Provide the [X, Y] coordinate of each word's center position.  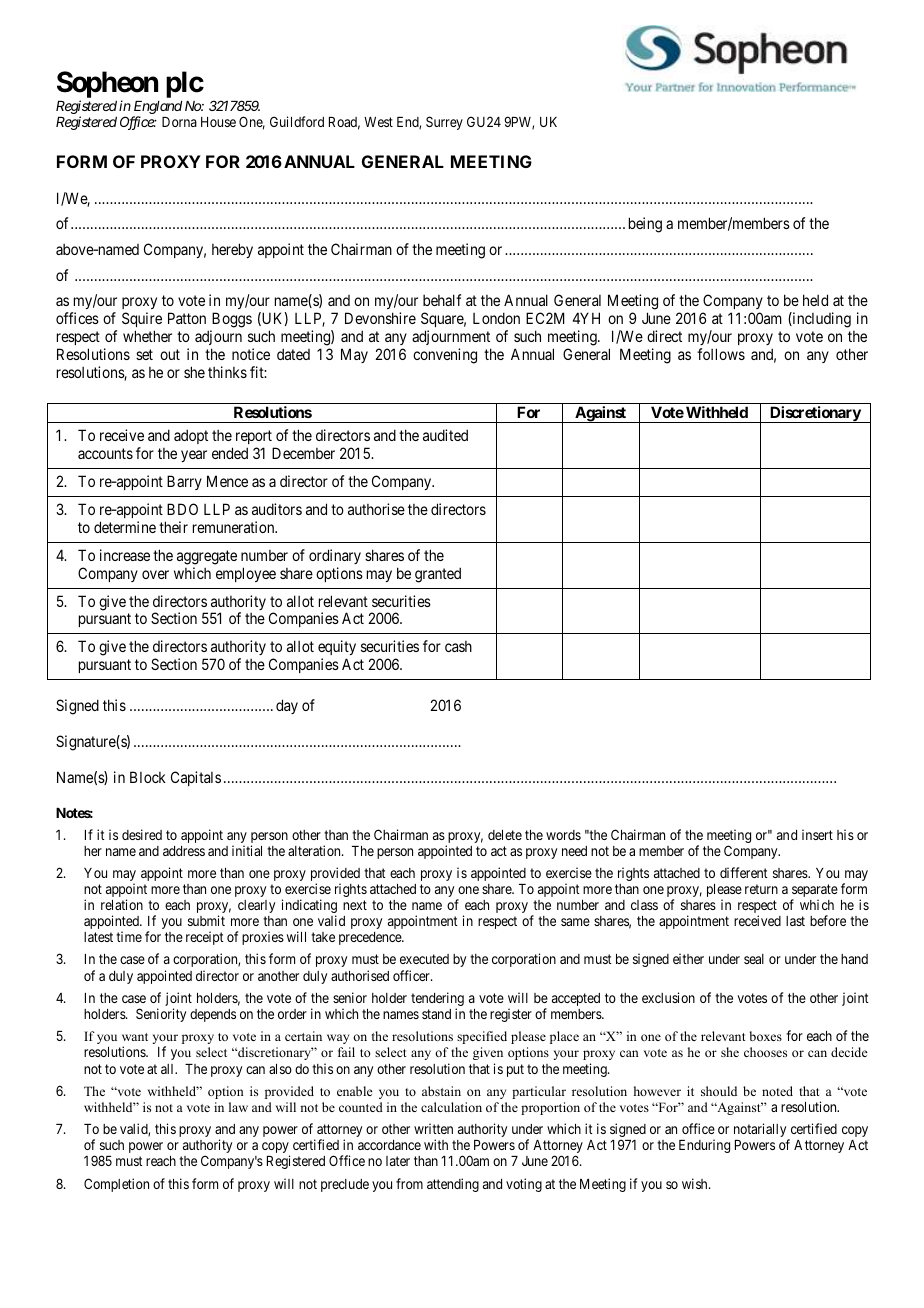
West [378, 122]
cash [458, 646]
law [238, 1107]
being [645, 225]
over [155, 574]
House [218, 122]
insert [817, 834]
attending [453, 1185]
